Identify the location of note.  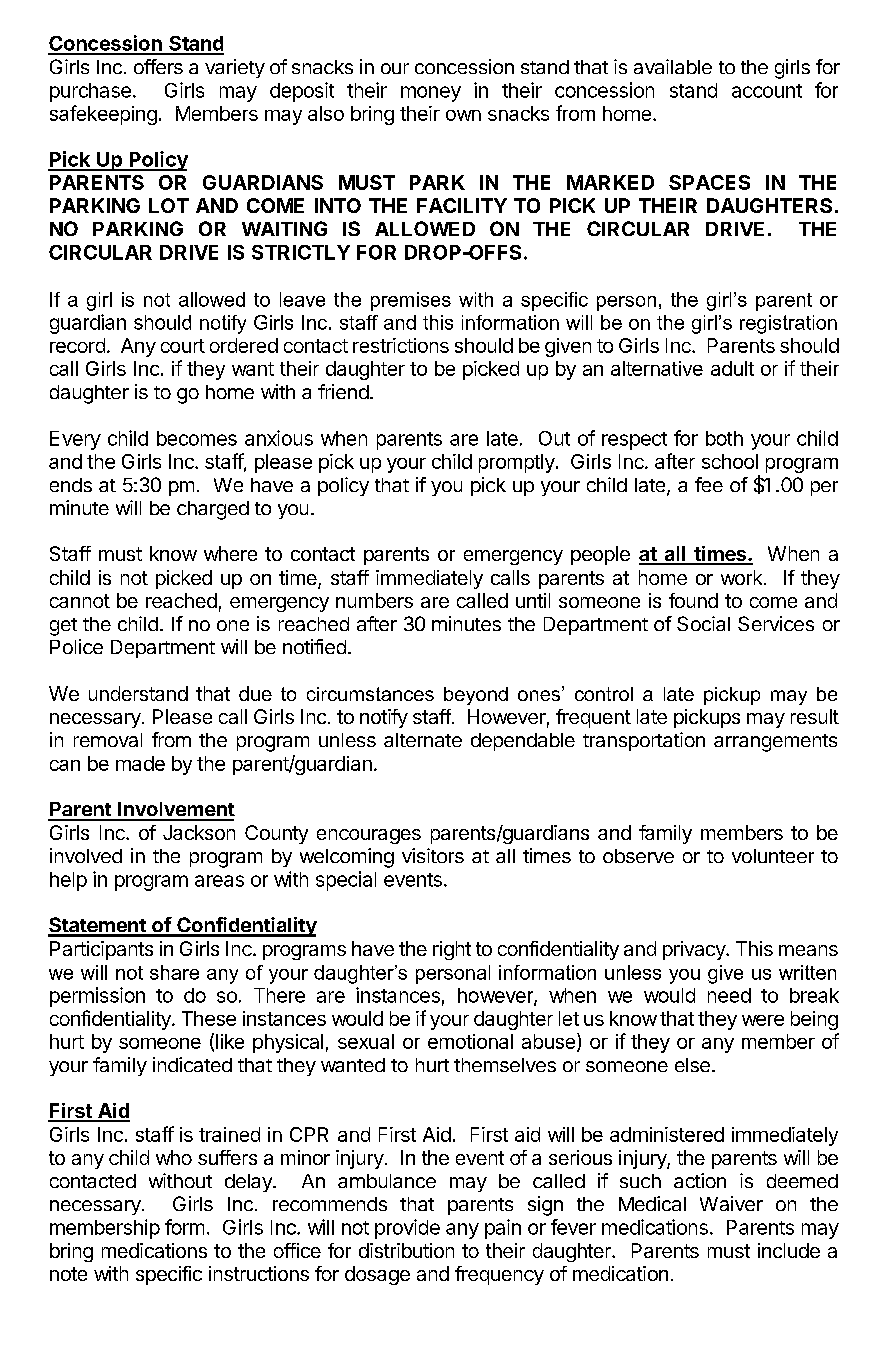
(68, 1274).
